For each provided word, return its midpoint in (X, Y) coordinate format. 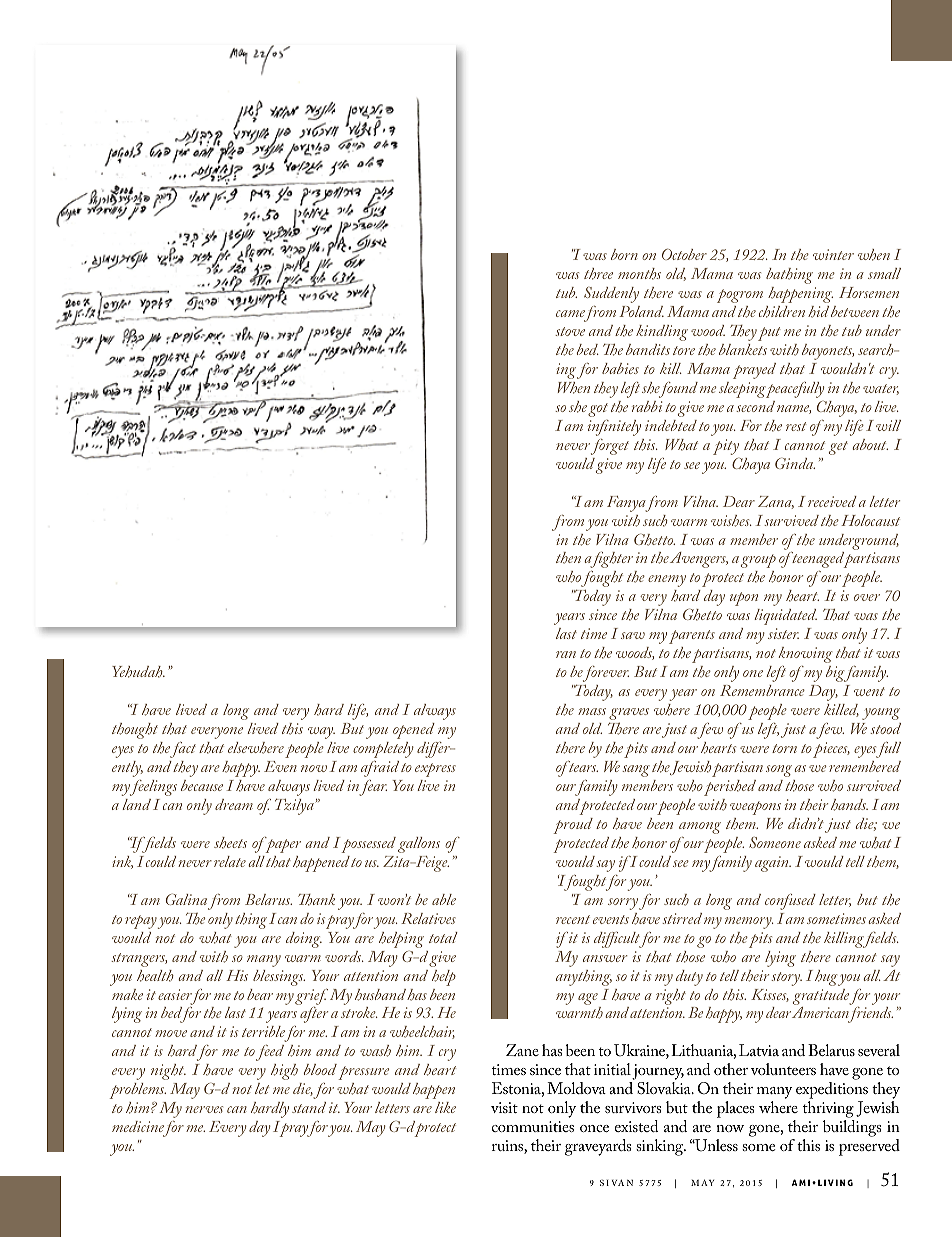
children (782, 312)
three (598, 274)
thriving (829, 1111)
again (773, 864)
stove (570, 331)
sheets (230, 843)
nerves (204, 1109)
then (568, 558)
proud (573, 826)
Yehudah (138, 672)
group (758, 561)
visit (504, 1107)
